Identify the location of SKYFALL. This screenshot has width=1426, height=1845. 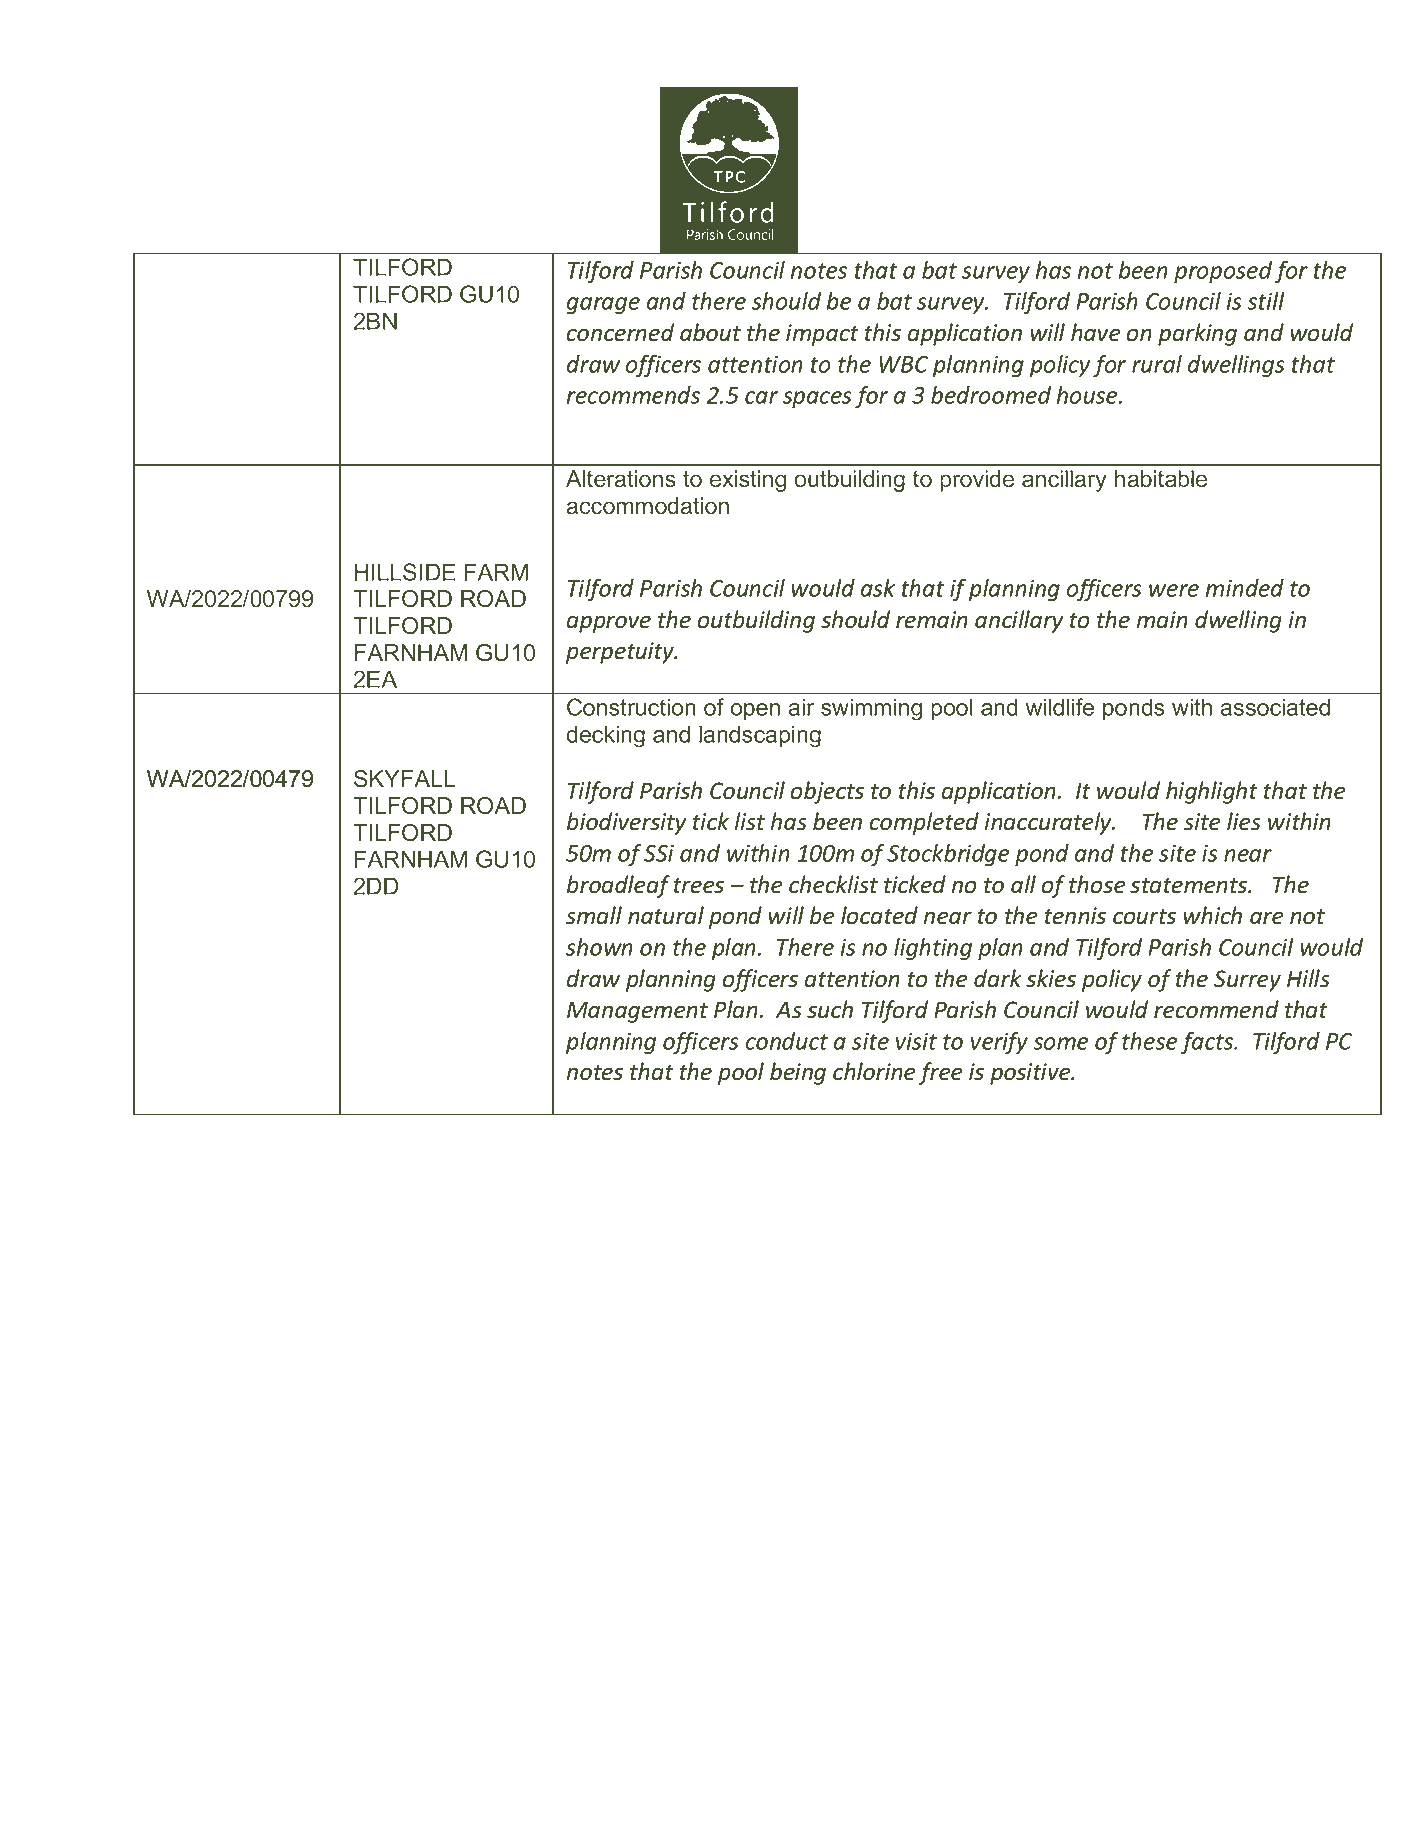
(405, 779).
